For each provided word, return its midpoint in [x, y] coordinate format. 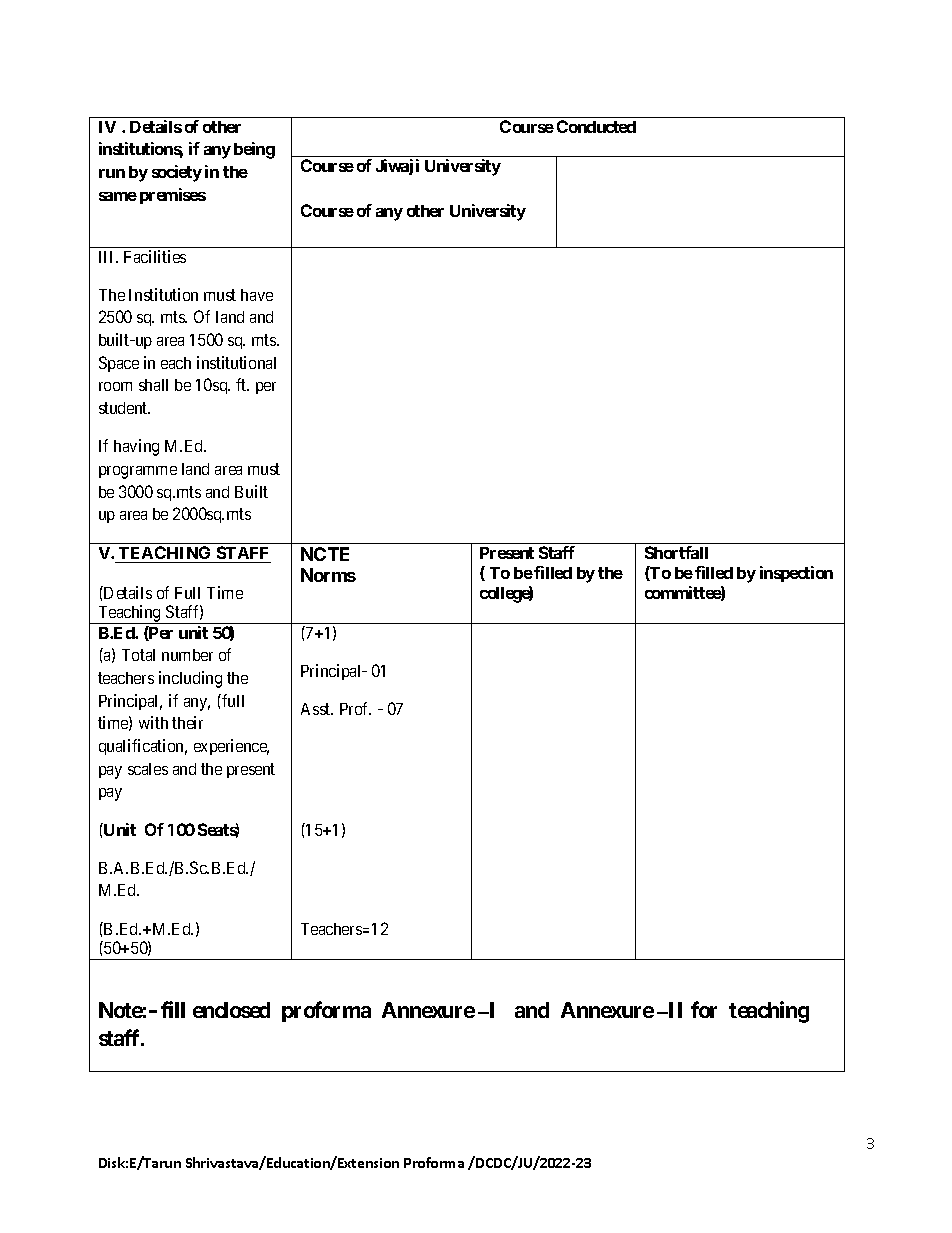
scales [148, 769]
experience [231, 747]
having [136, 447]
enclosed [231, 1010]
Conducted [596, 126]
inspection [796, 574]
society [177, 173]
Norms [328, 575]
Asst [317, 709]
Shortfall [676, 552]
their [187, 722]
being [254, 150]
